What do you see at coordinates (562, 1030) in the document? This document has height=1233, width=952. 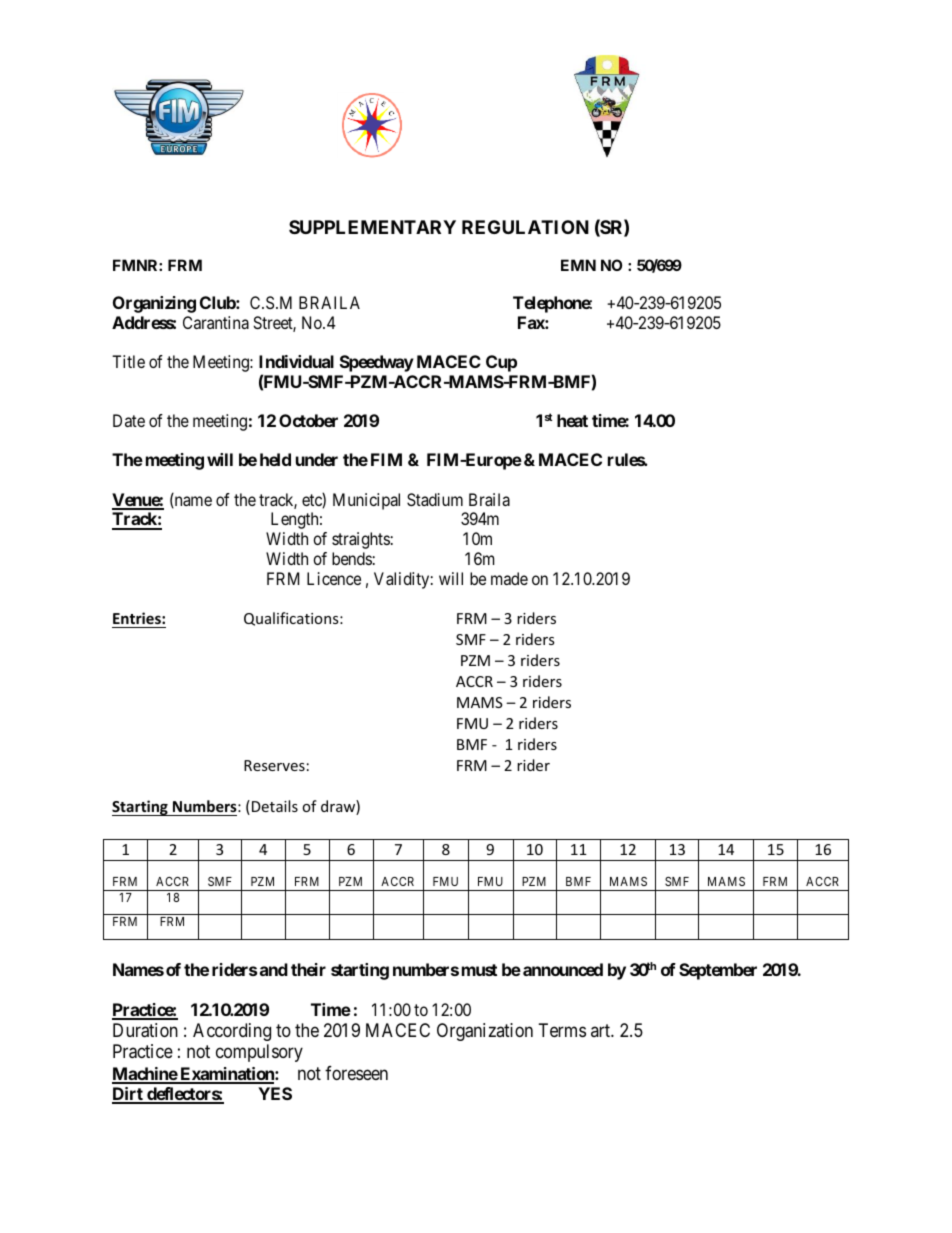 I see `Terms` at bounding box center [562, 1030].
